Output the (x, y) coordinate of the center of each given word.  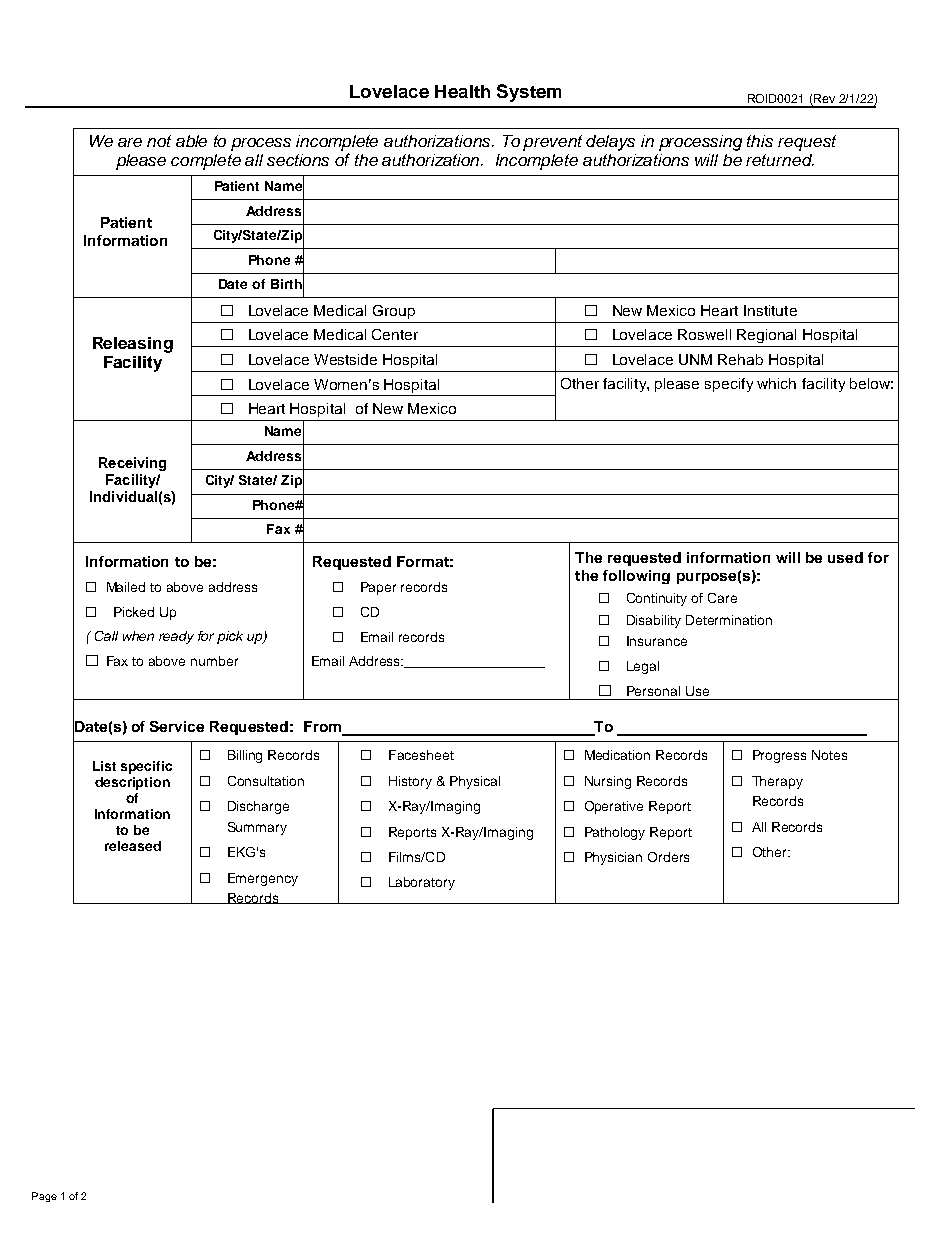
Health (462, 91)
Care (722, 598)
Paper (378, 588)
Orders (668, 857)
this (760, 141)
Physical (475, 782)
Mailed (126, 587)
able (191, 141)
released (133, 846)
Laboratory (422, 883)
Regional (766, 336)
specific (146, 767)
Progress (779, 756)
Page (44, 1197)
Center (395, 334)
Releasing (133, 345)
